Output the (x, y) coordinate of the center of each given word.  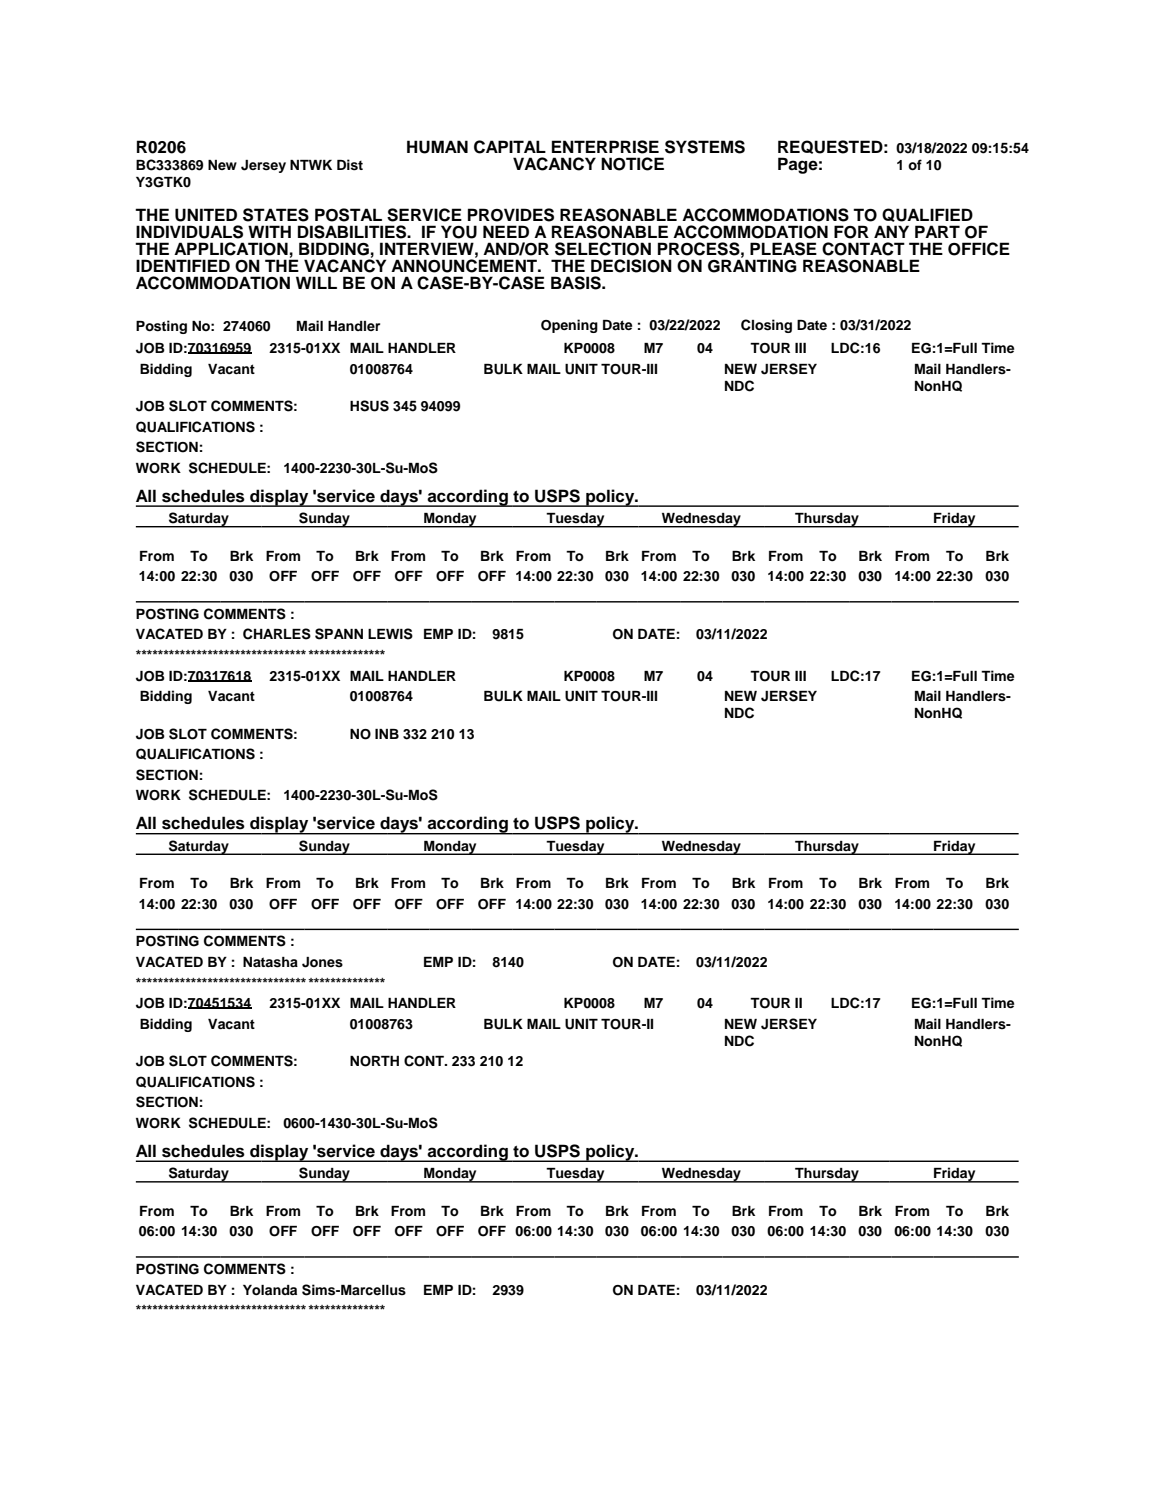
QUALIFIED (927, 215)
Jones (322, 962)
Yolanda (270, 1290)
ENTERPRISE (605, 147)
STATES (276, 215)
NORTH (374, 1061)
